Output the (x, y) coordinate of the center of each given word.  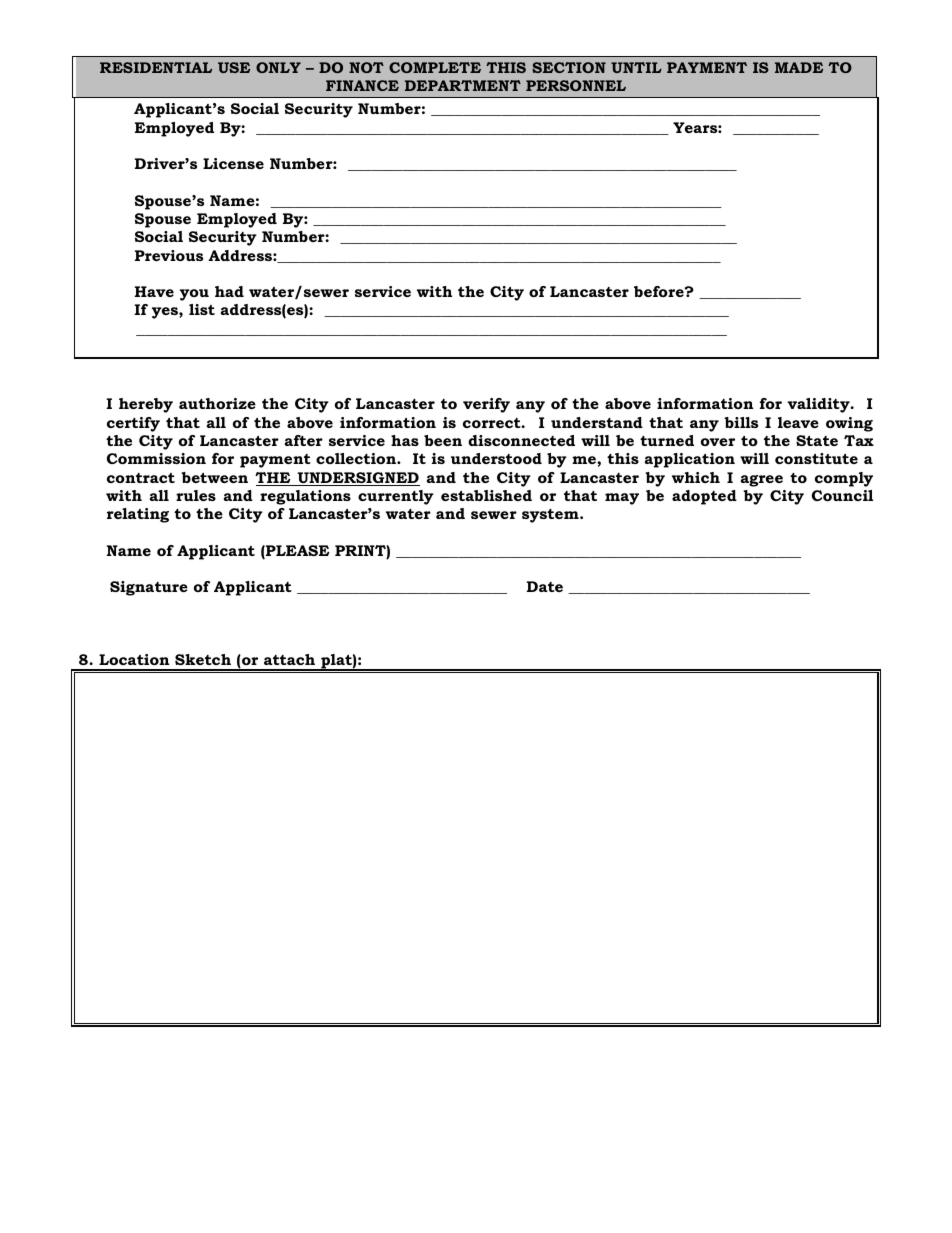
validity (819, 405)
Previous (169, 255)
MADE (799, 67)
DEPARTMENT (463, 85)
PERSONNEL (576, 85)
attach (289, 659)
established (486, 495)
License (233, 163)
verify (486, 405)
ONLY (278, 67)
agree (762, 481)
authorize (217, 403)
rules (196, 495)
